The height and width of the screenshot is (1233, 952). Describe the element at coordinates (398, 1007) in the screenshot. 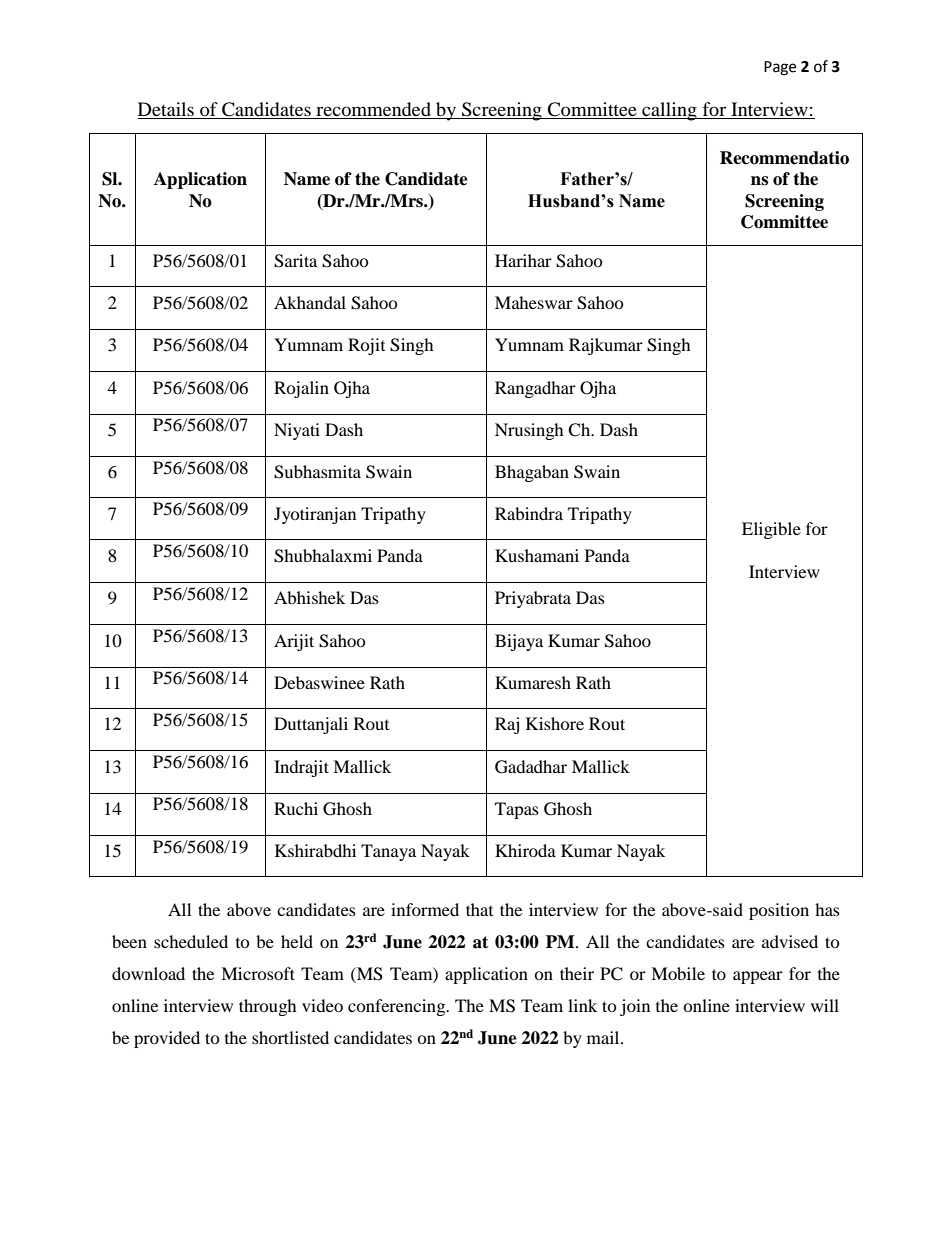

I see `conferencing` at that location.
